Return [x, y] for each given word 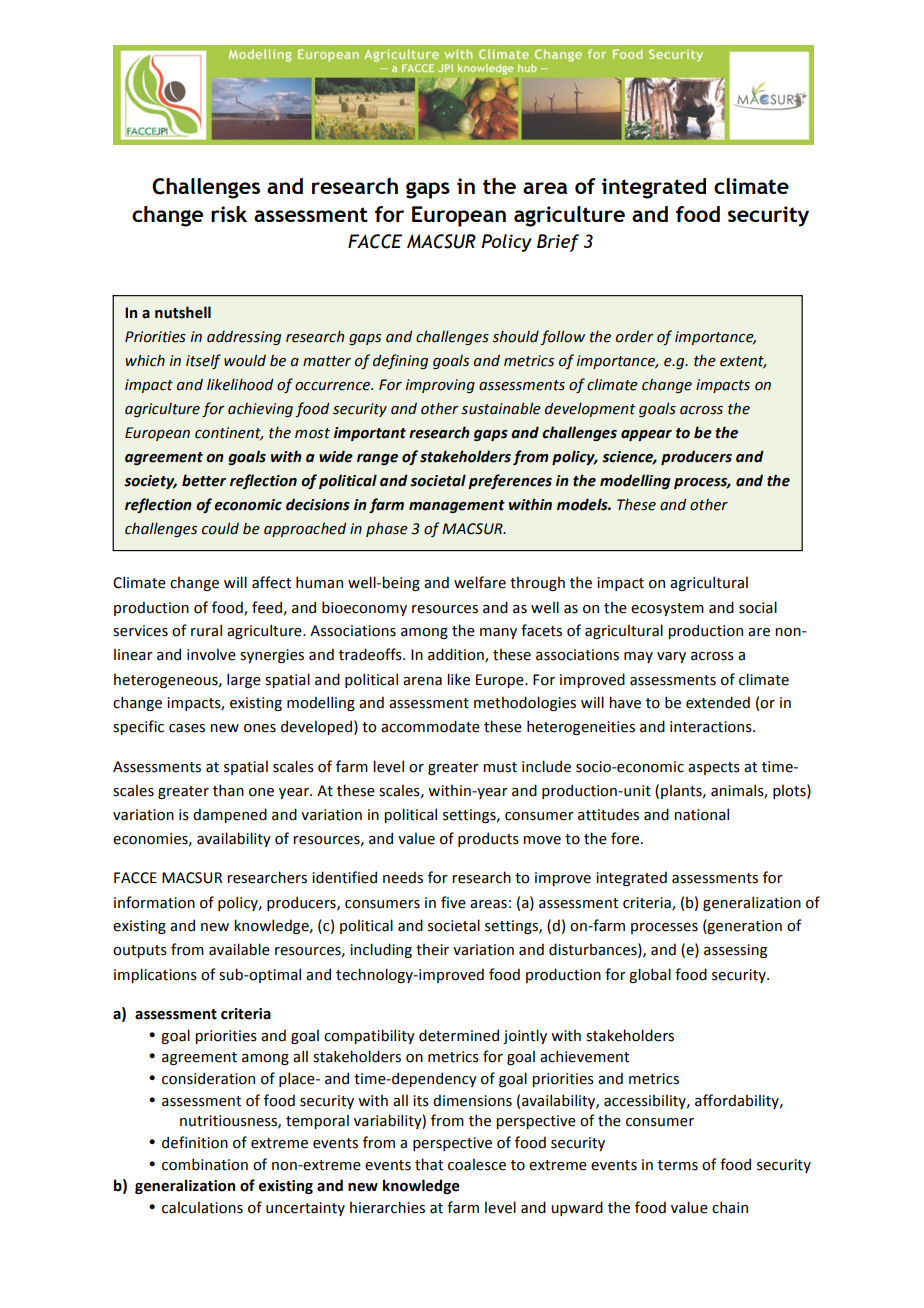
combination [205, 1164]
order [635, 336]
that [429, 1164]
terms [678, 1165]
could [220, 528]
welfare [480, 582]
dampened [230, 815]
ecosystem [667, 609]
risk [229, 214]
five [453, 902]
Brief [558, 243]
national [701, 814]
